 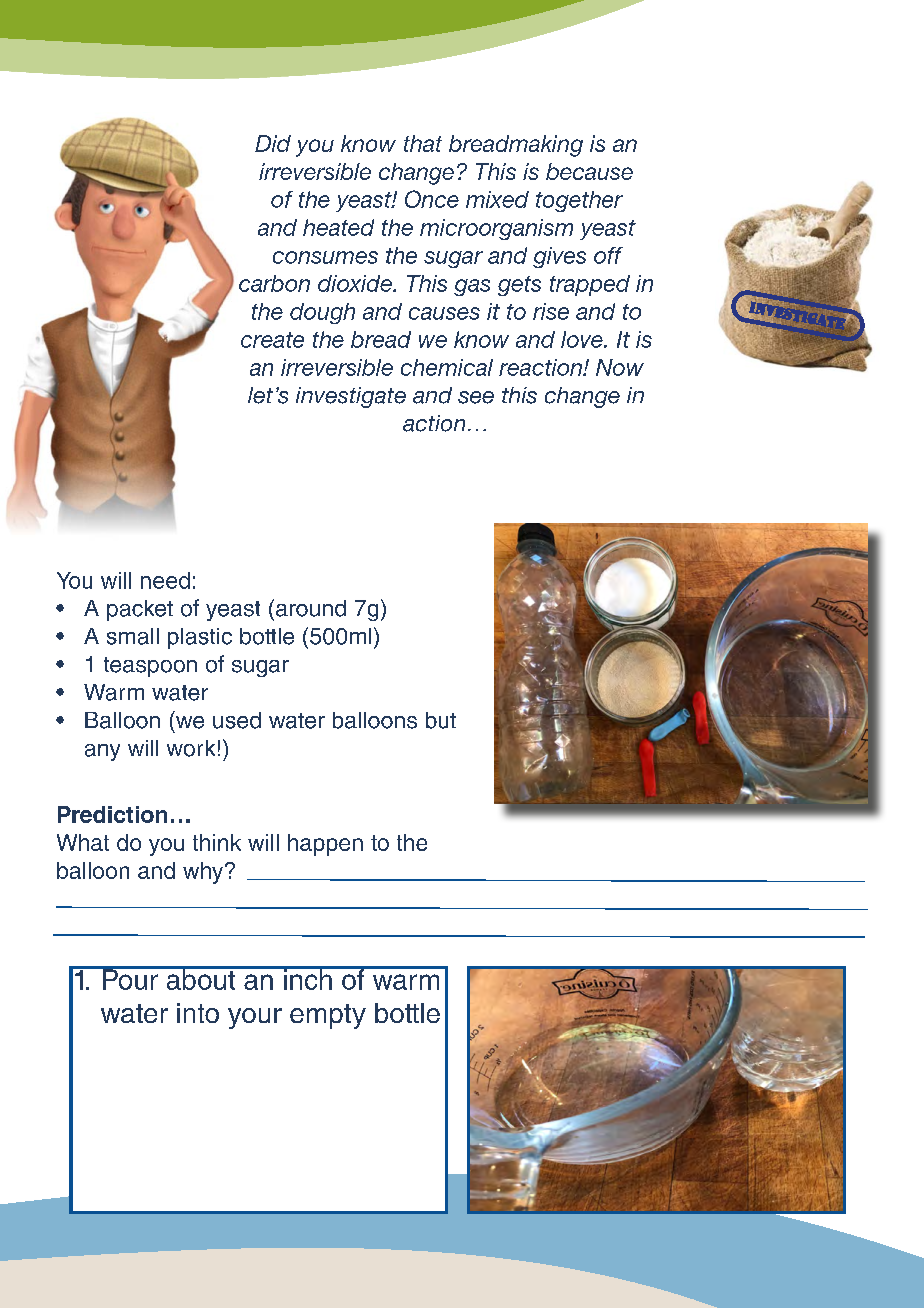 What do you see at coordinates (217, 842) in the image?
I see `think` at bounding box center [217, 842].
